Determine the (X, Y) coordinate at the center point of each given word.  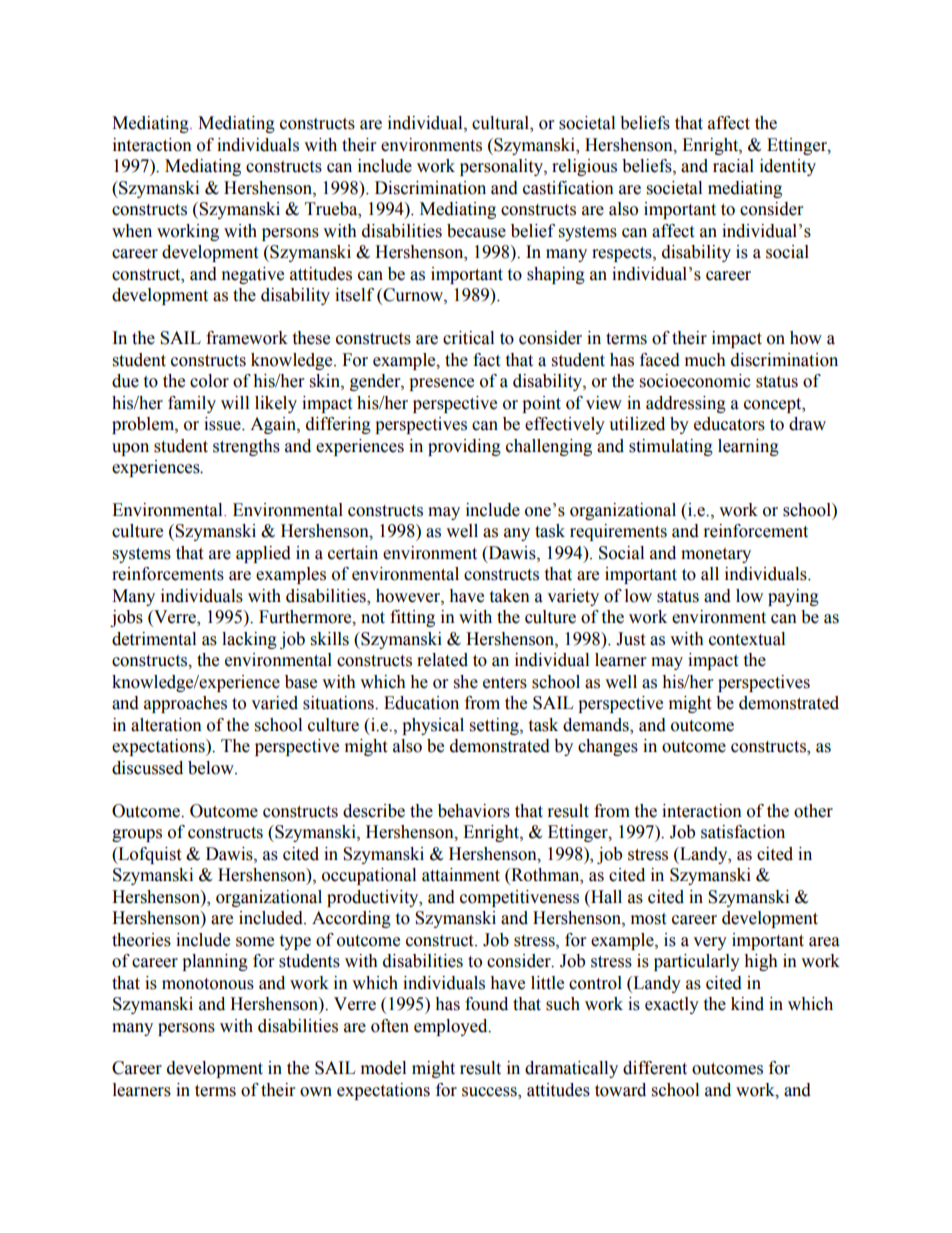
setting (495, 726)
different (655, 1068)
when (132, 231)
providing (464, 447)
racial (733, 166)
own (316, 1092)
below (212, 768)
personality (502, 167)
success (490, 1093)
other (813, 811)
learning (748, 447)
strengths (246, 447)
